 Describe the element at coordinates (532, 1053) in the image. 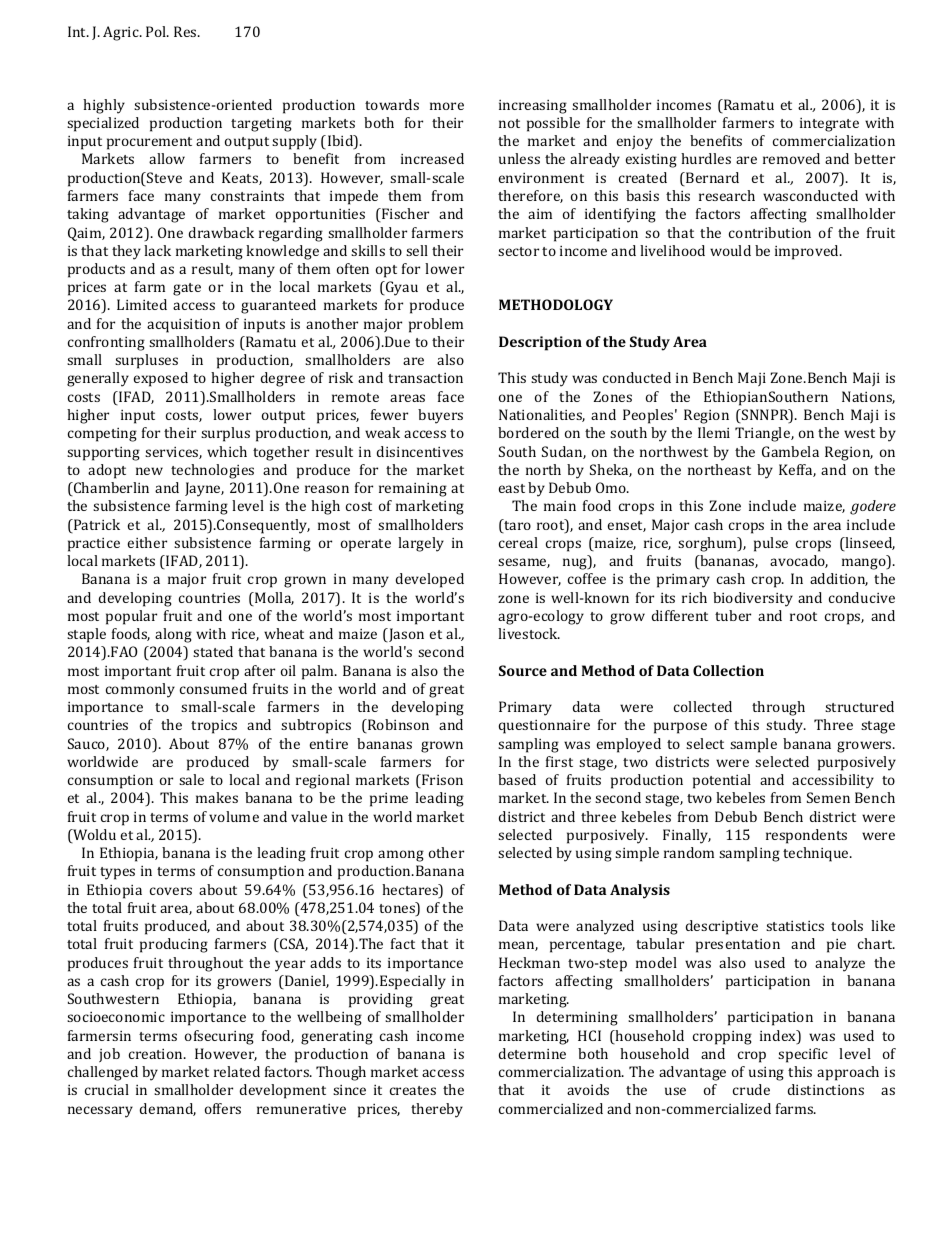

I see `determine` at that location.
